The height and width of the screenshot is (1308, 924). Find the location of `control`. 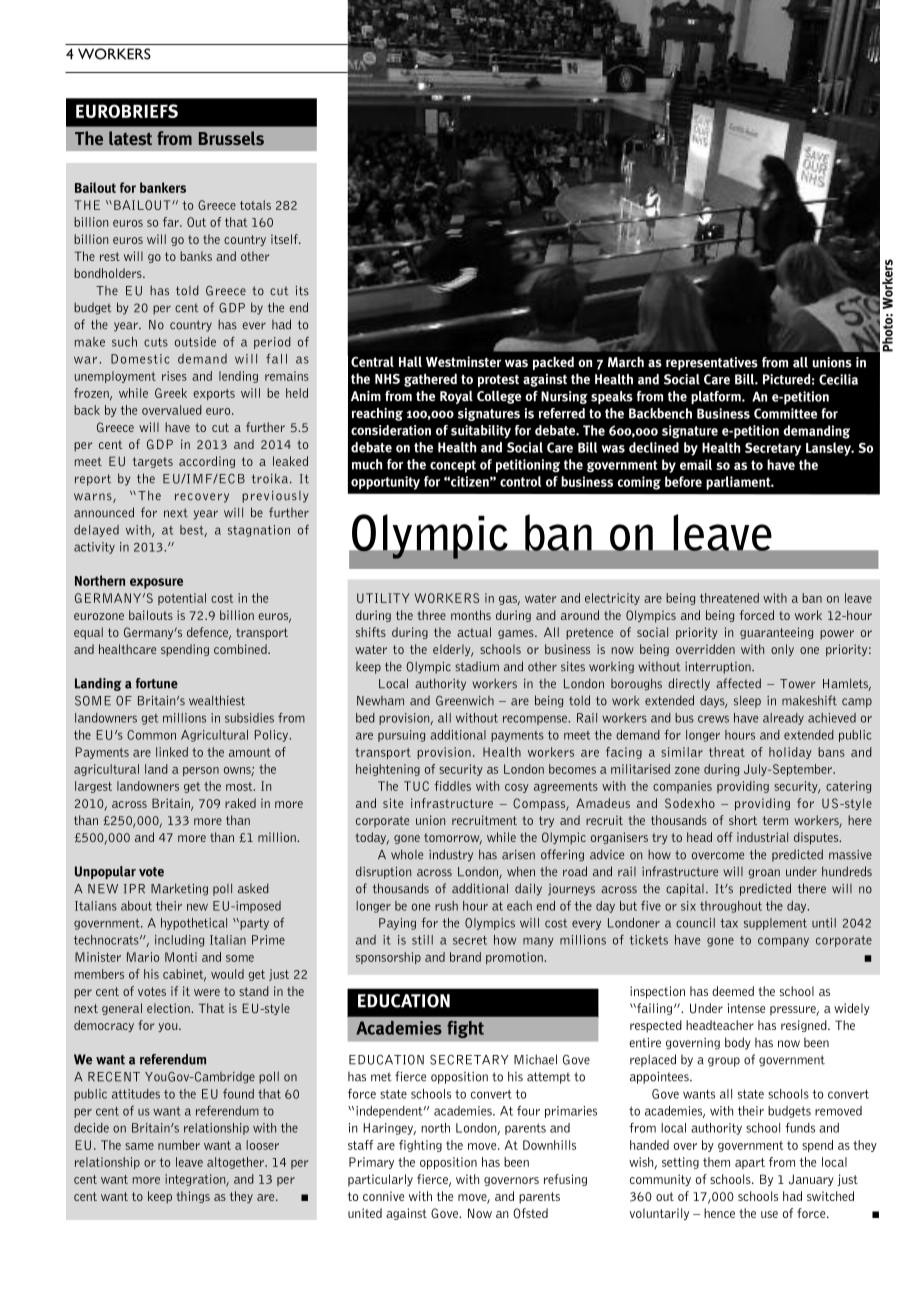

control is located at coordinates (520, 481).
